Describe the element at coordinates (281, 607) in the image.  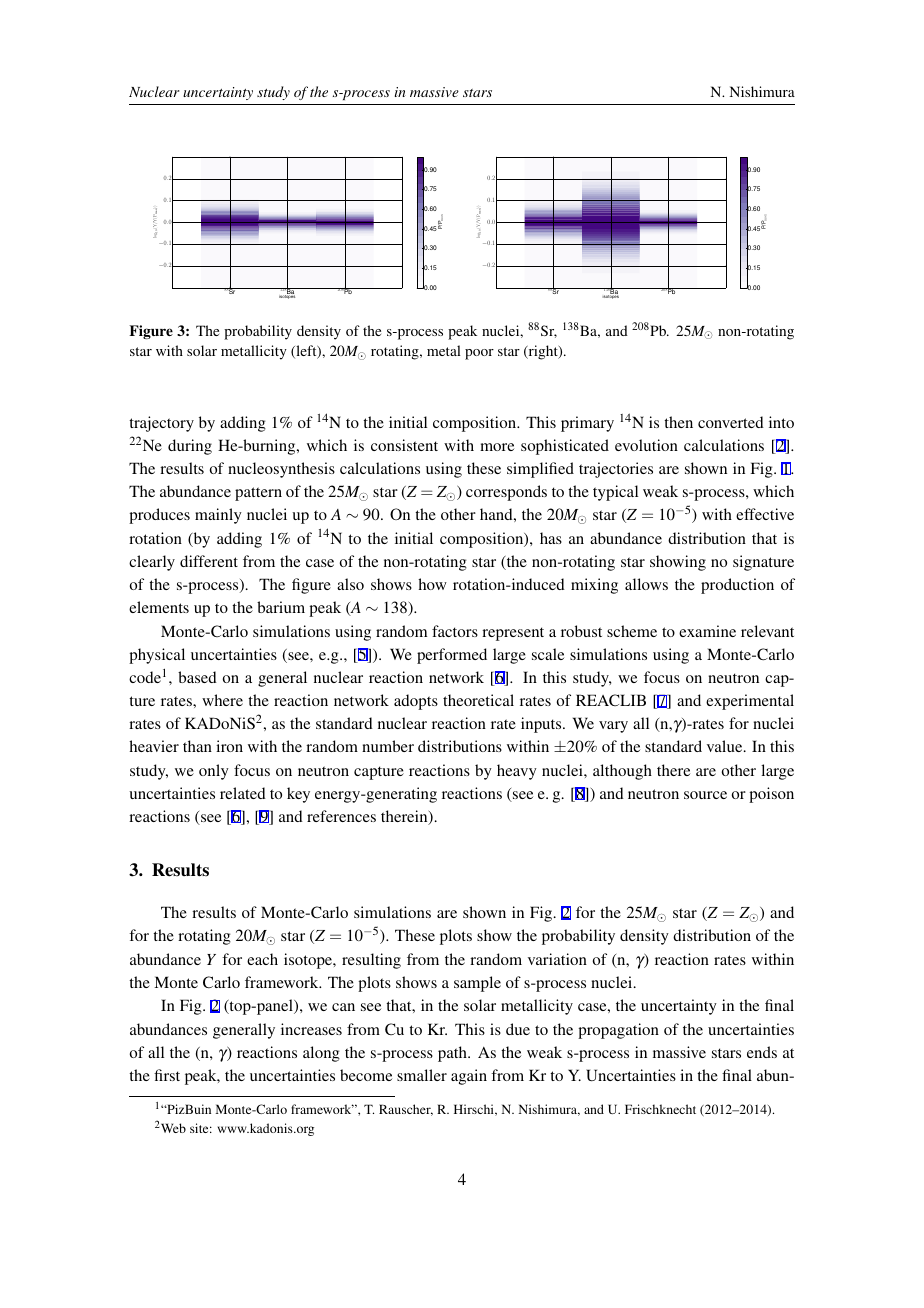
I see `barium` at that location.
